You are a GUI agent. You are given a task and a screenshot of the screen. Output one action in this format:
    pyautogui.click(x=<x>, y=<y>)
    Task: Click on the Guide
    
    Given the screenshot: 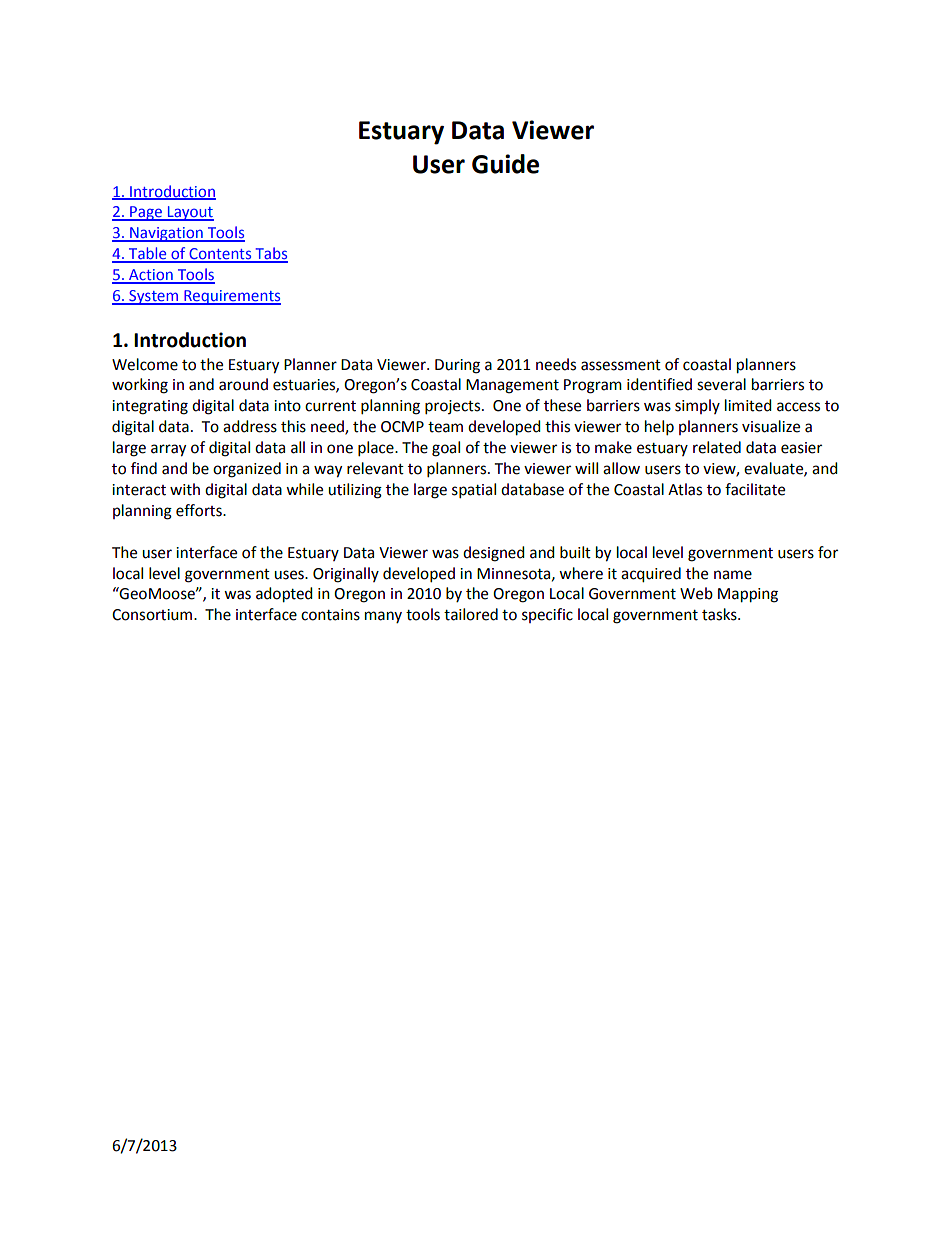 What is the action you would take?
    pyautogui.click(x=505, y=164)
